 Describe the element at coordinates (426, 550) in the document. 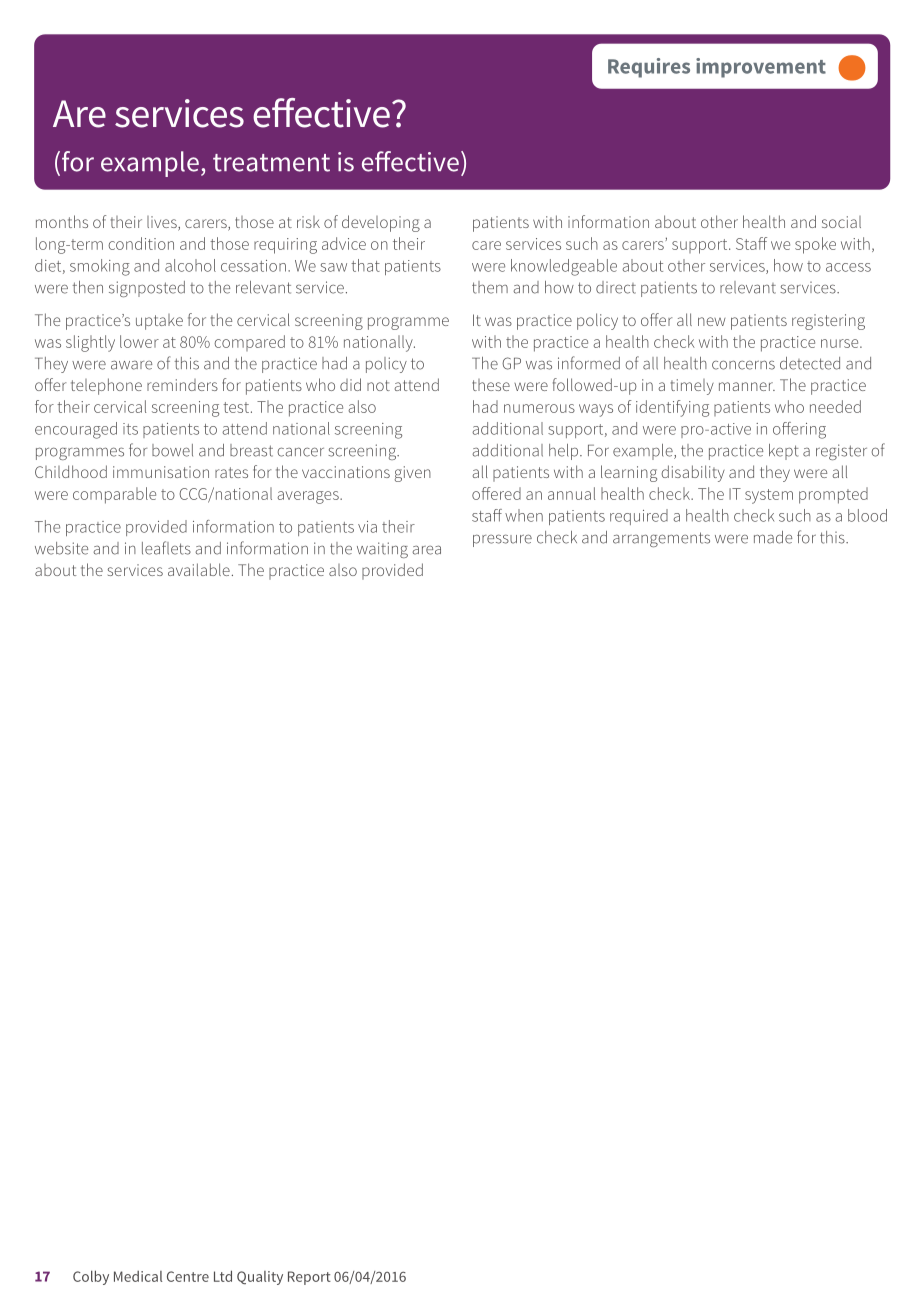

I see `area` at that location.
